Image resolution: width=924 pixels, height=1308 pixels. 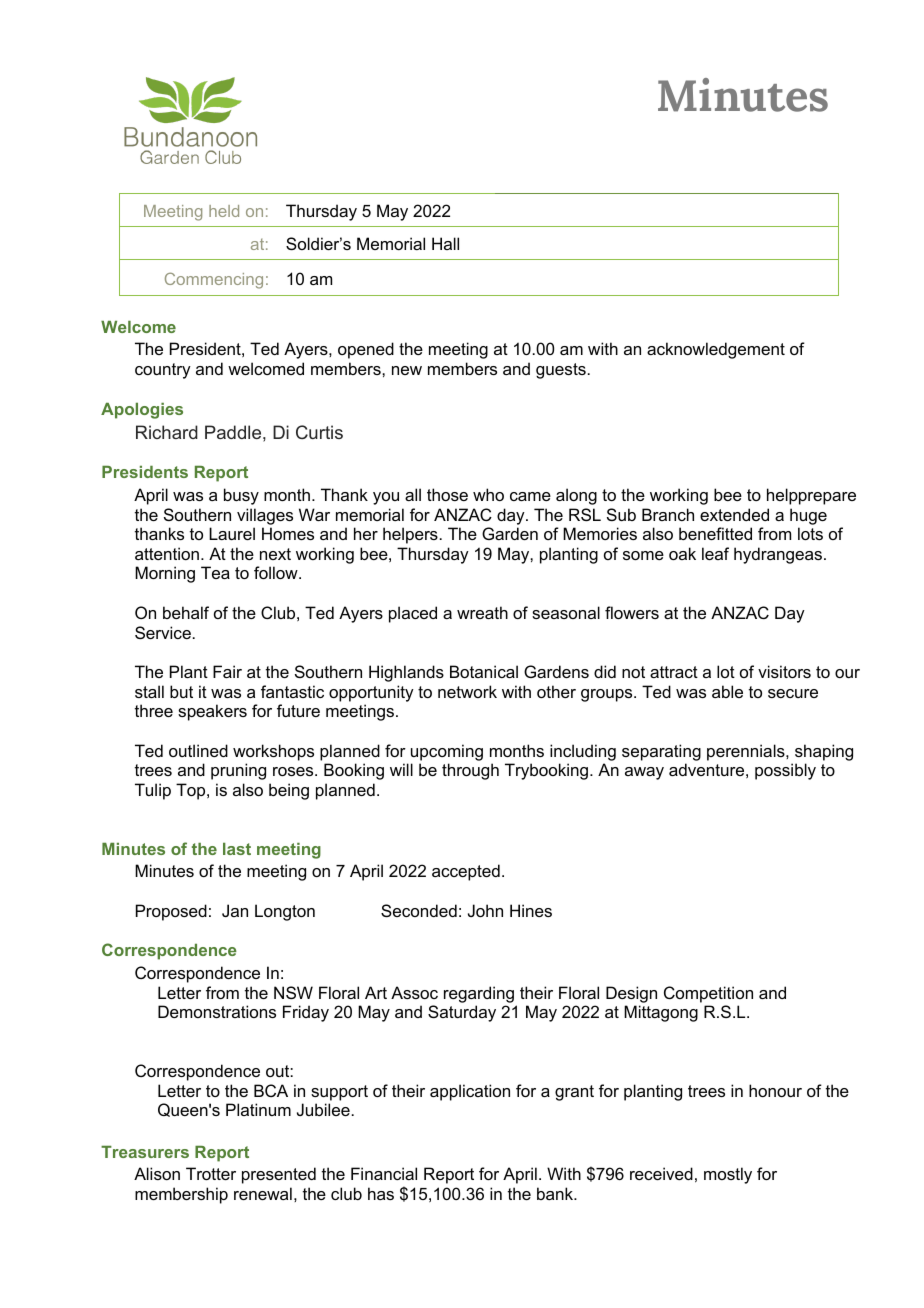 I want to click on Hall, so click(x=445, y=243).
